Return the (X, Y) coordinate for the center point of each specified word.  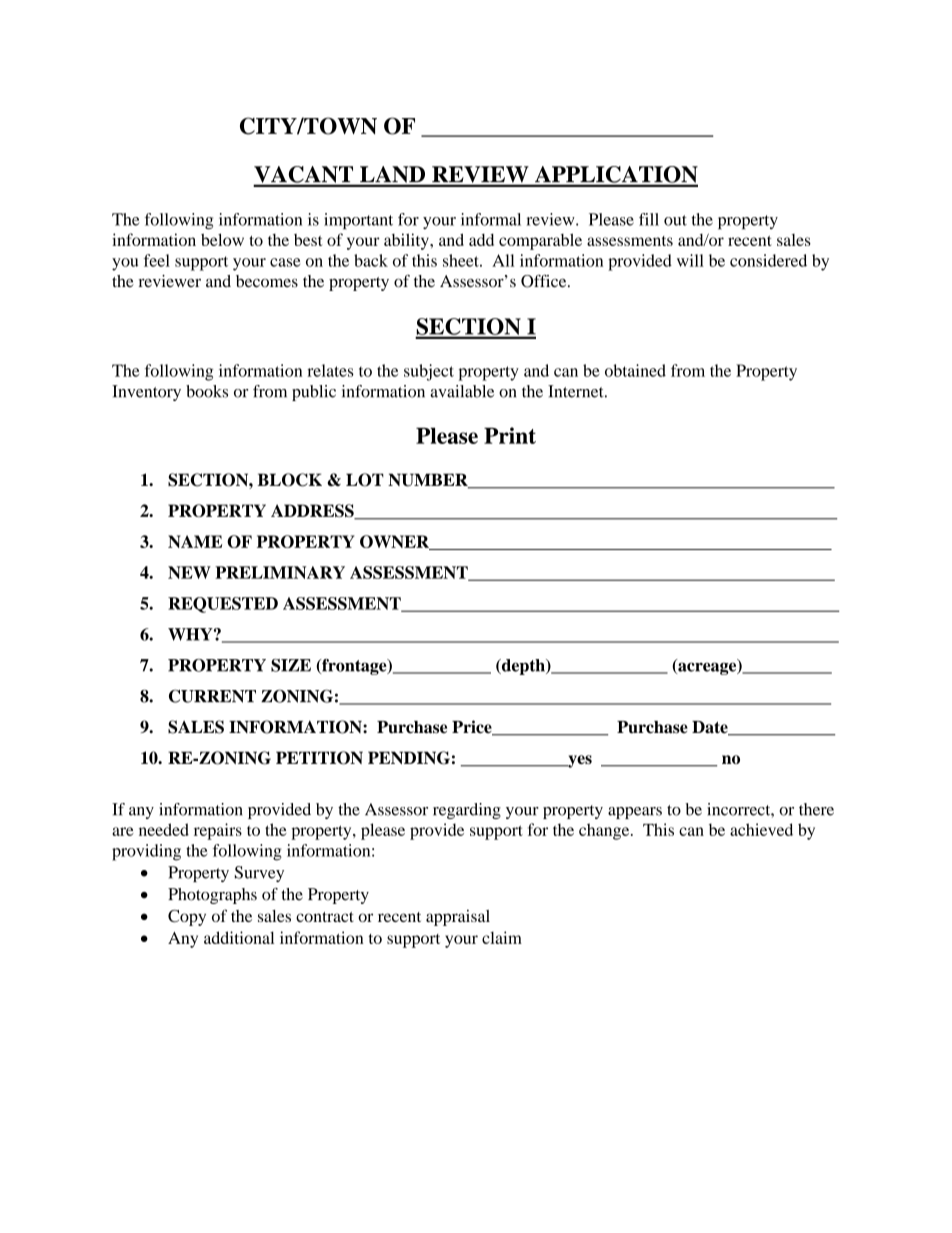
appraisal (458, 918)
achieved (761, 829)
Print (510, 435)
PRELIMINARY (280, 572)
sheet (462, 260)
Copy (187, 918)
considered (768, 260)
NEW (189, 572)
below (222, 239)
